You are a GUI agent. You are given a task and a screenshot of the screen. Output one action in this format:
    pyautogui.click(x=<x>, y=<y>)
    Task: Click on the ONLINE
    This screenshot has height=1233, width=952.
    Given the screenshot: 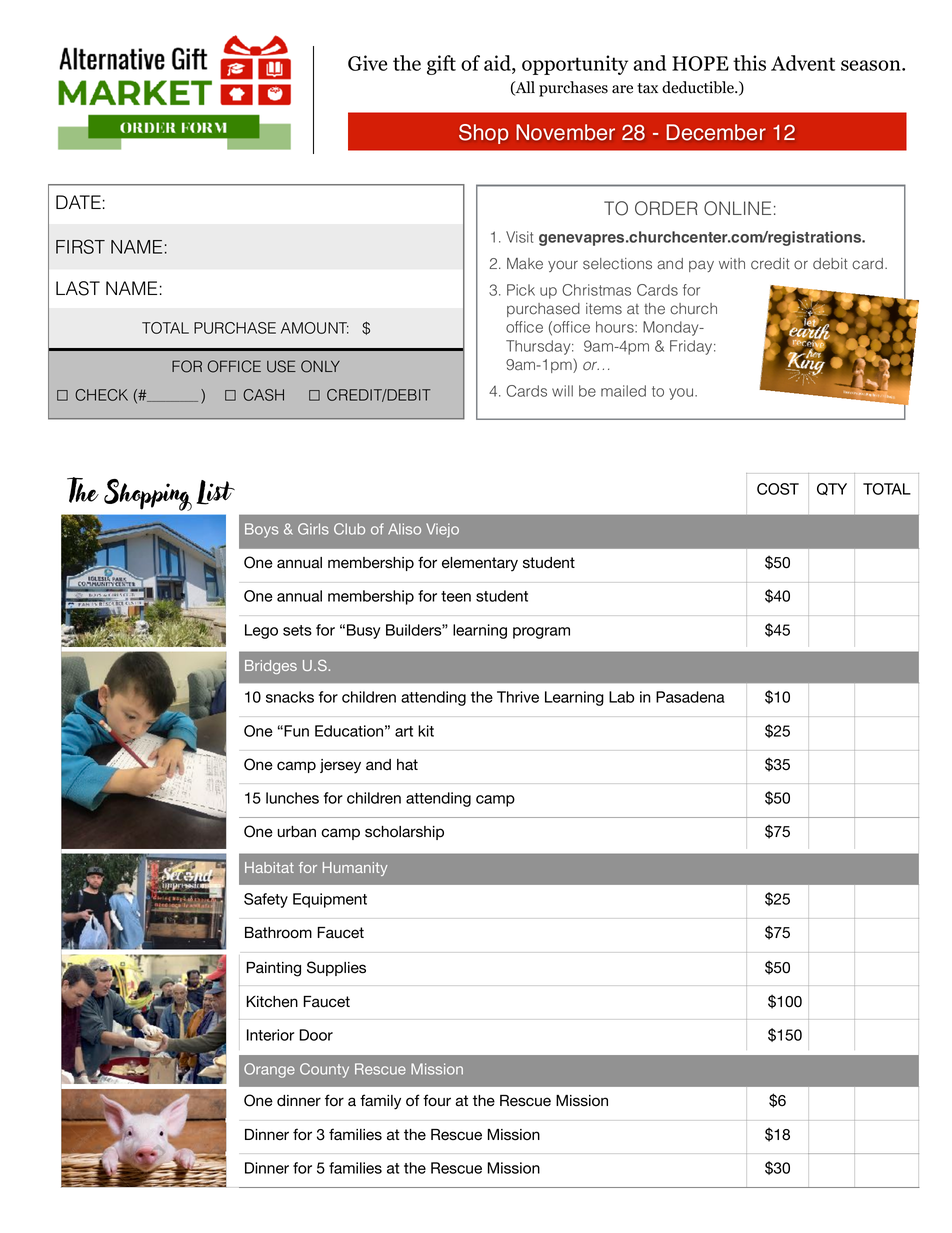 What is the action you would take?
    pyautogui.click(x=737, y=208)
